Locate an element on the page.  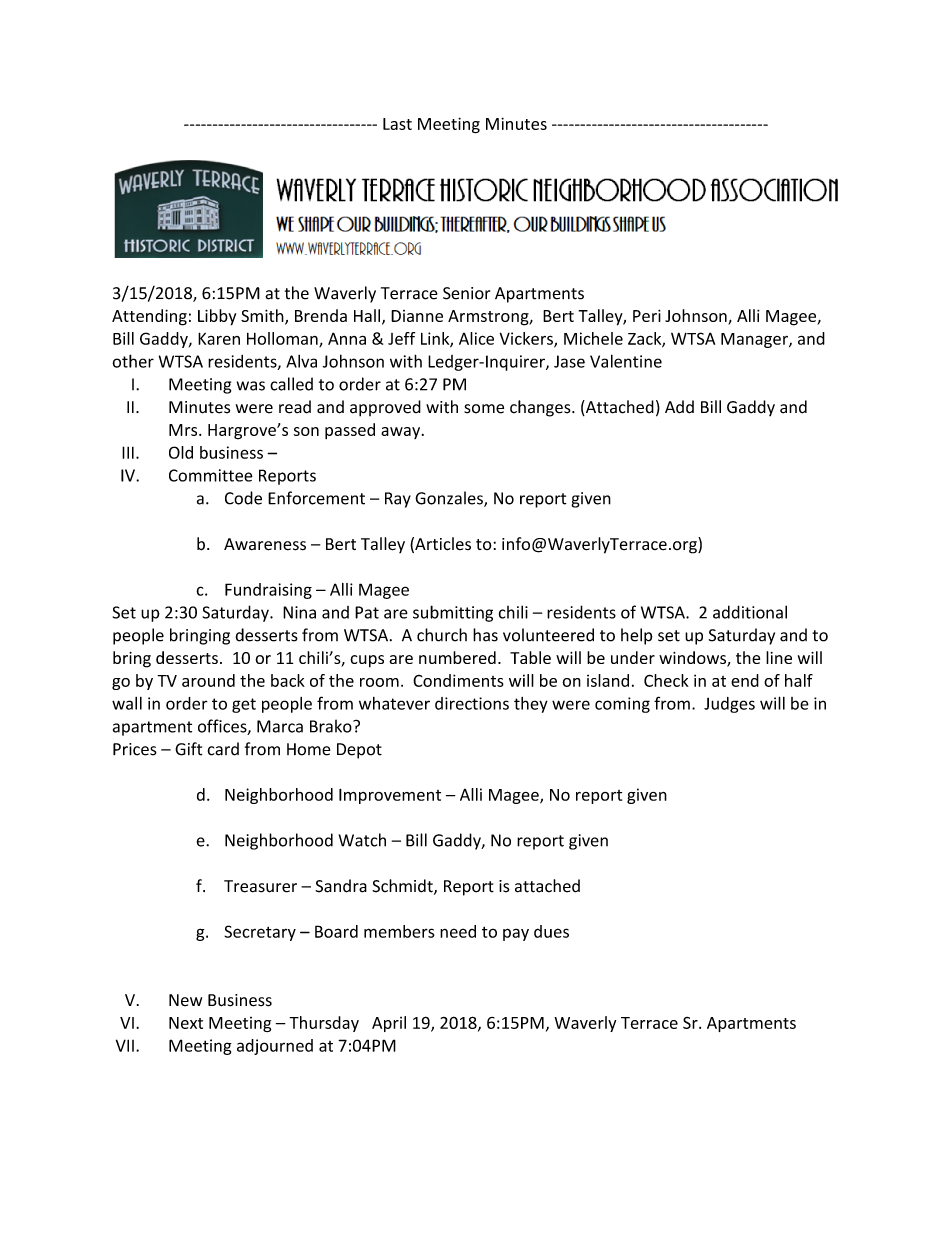
Improvement is located at coordinates (390, 796).
